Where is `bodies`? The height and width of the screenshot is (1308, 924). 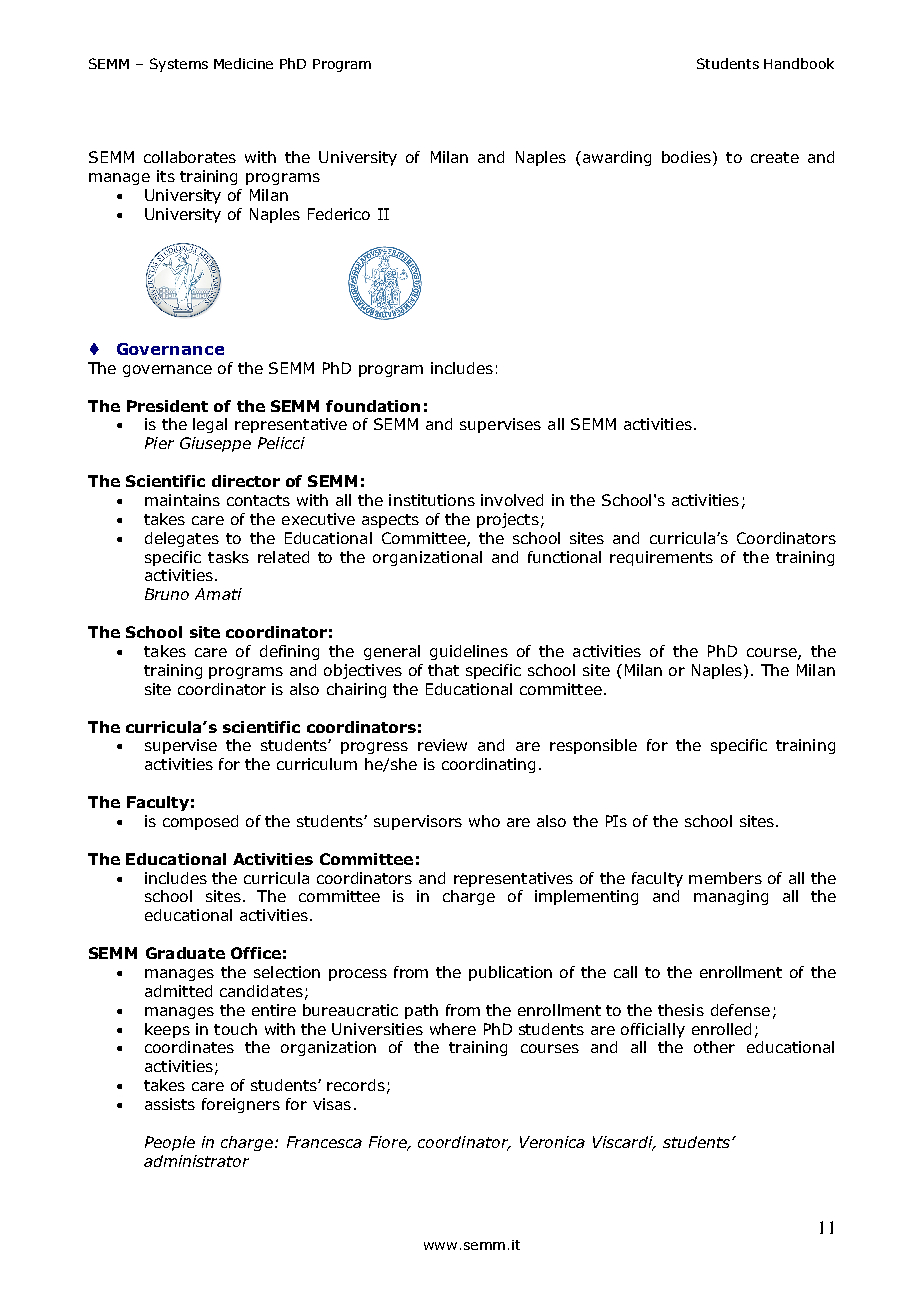
bodies is located at coordinates (686, 157).
